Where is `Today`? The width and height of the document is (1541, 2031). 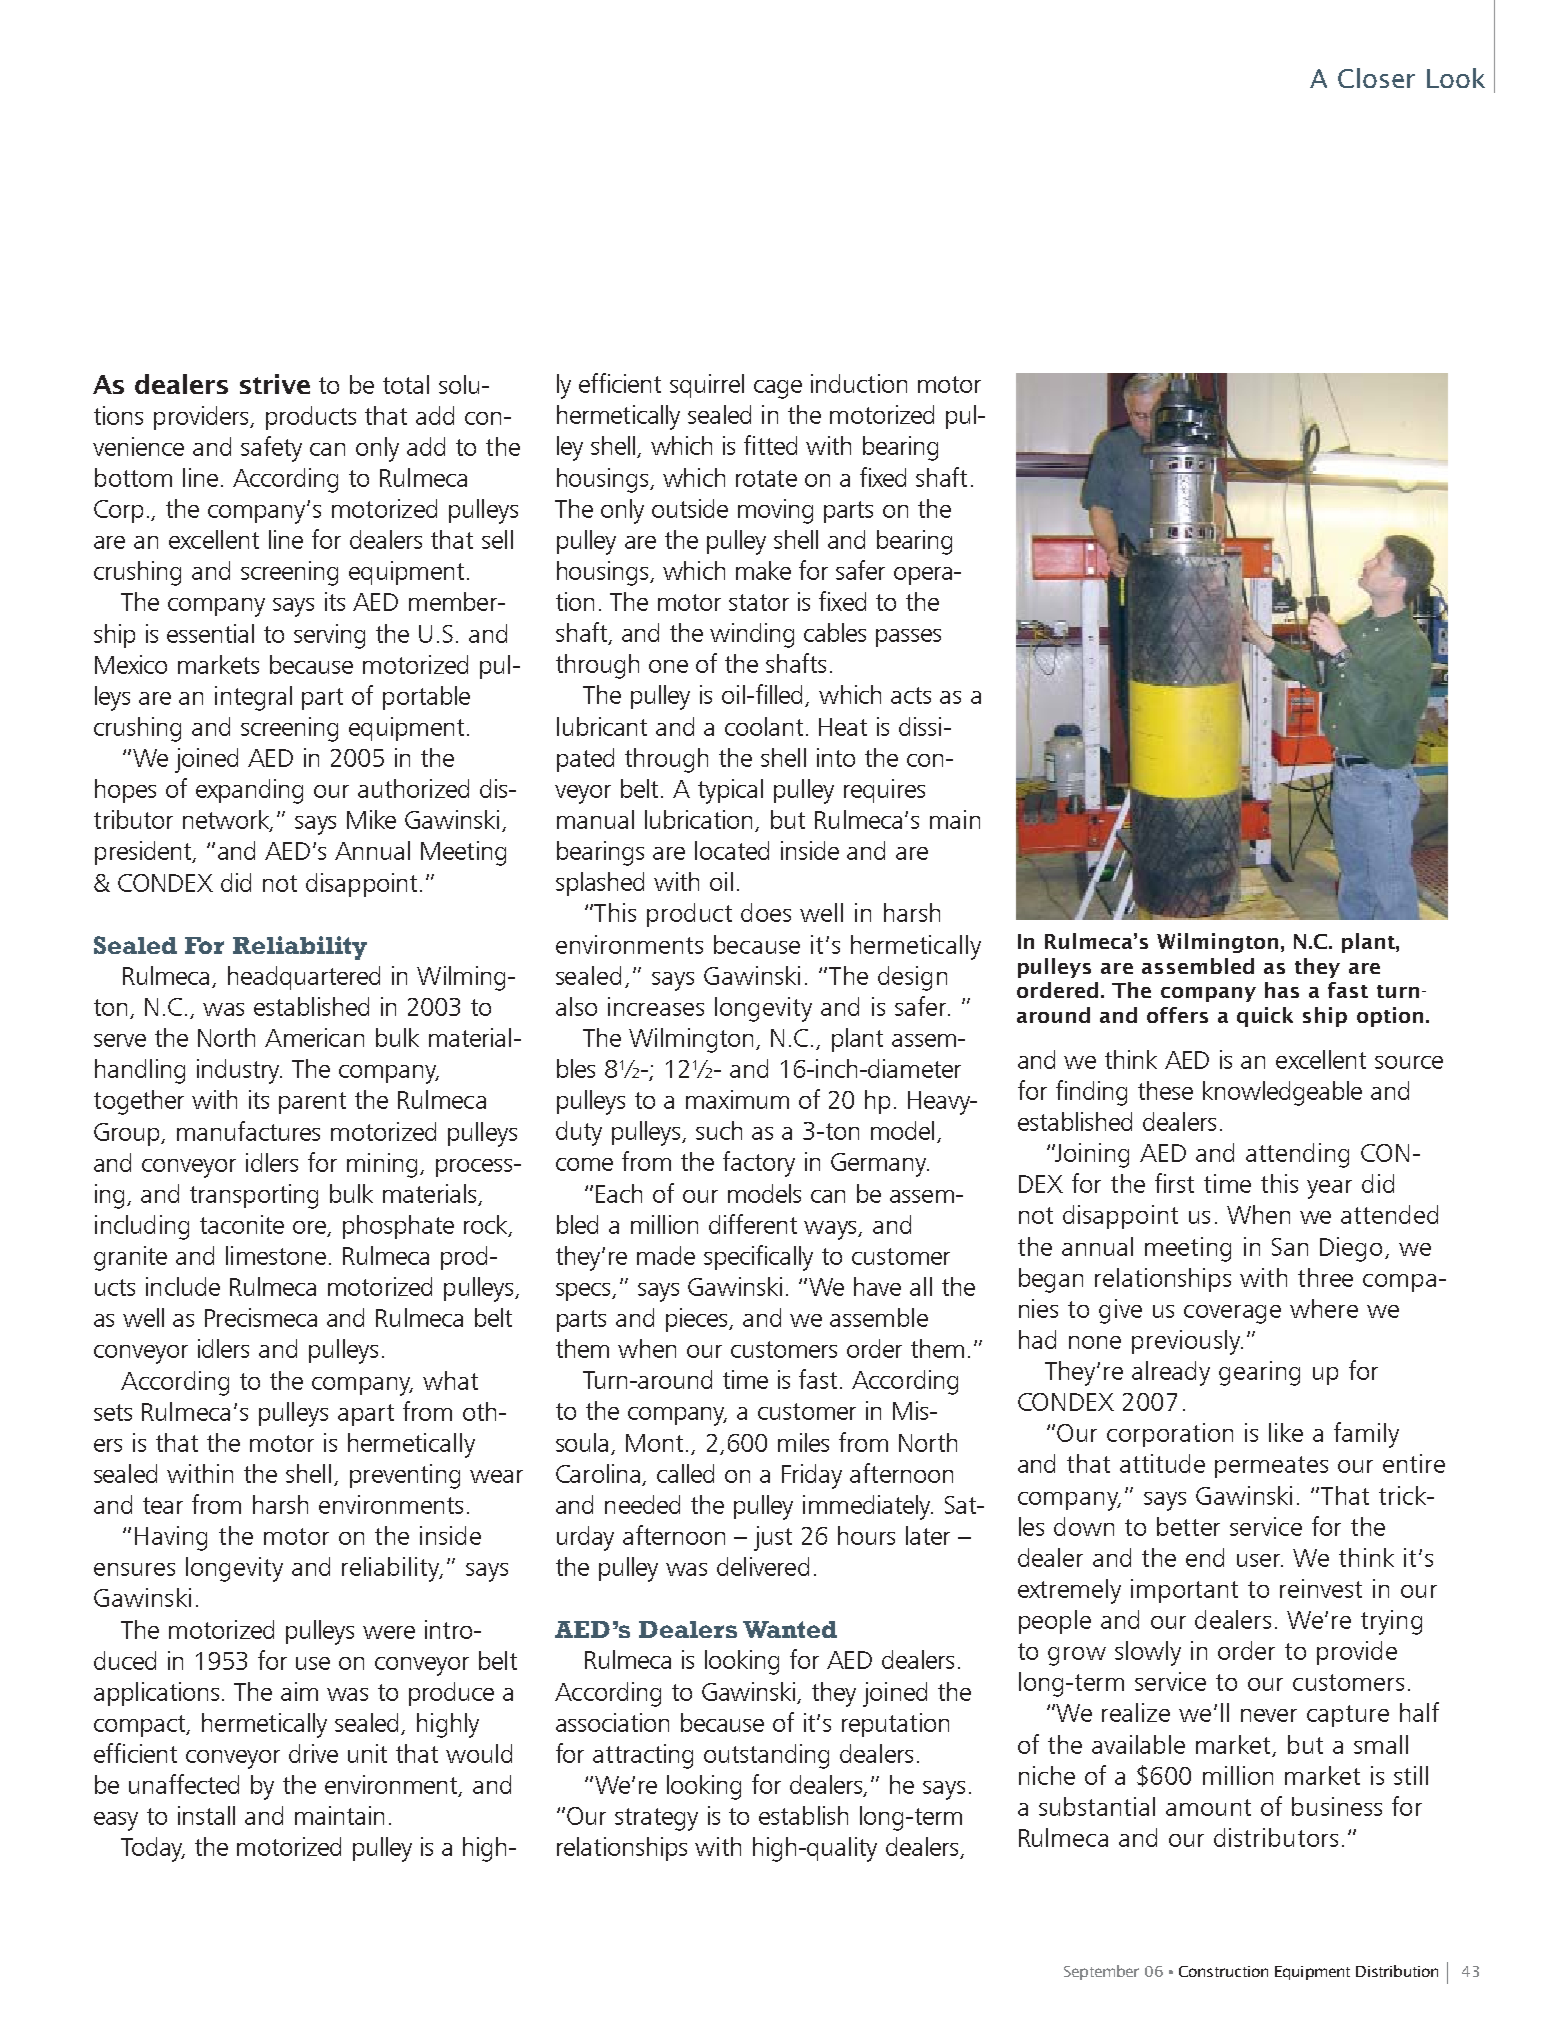
Today is located at coordinates (153, 1849).
